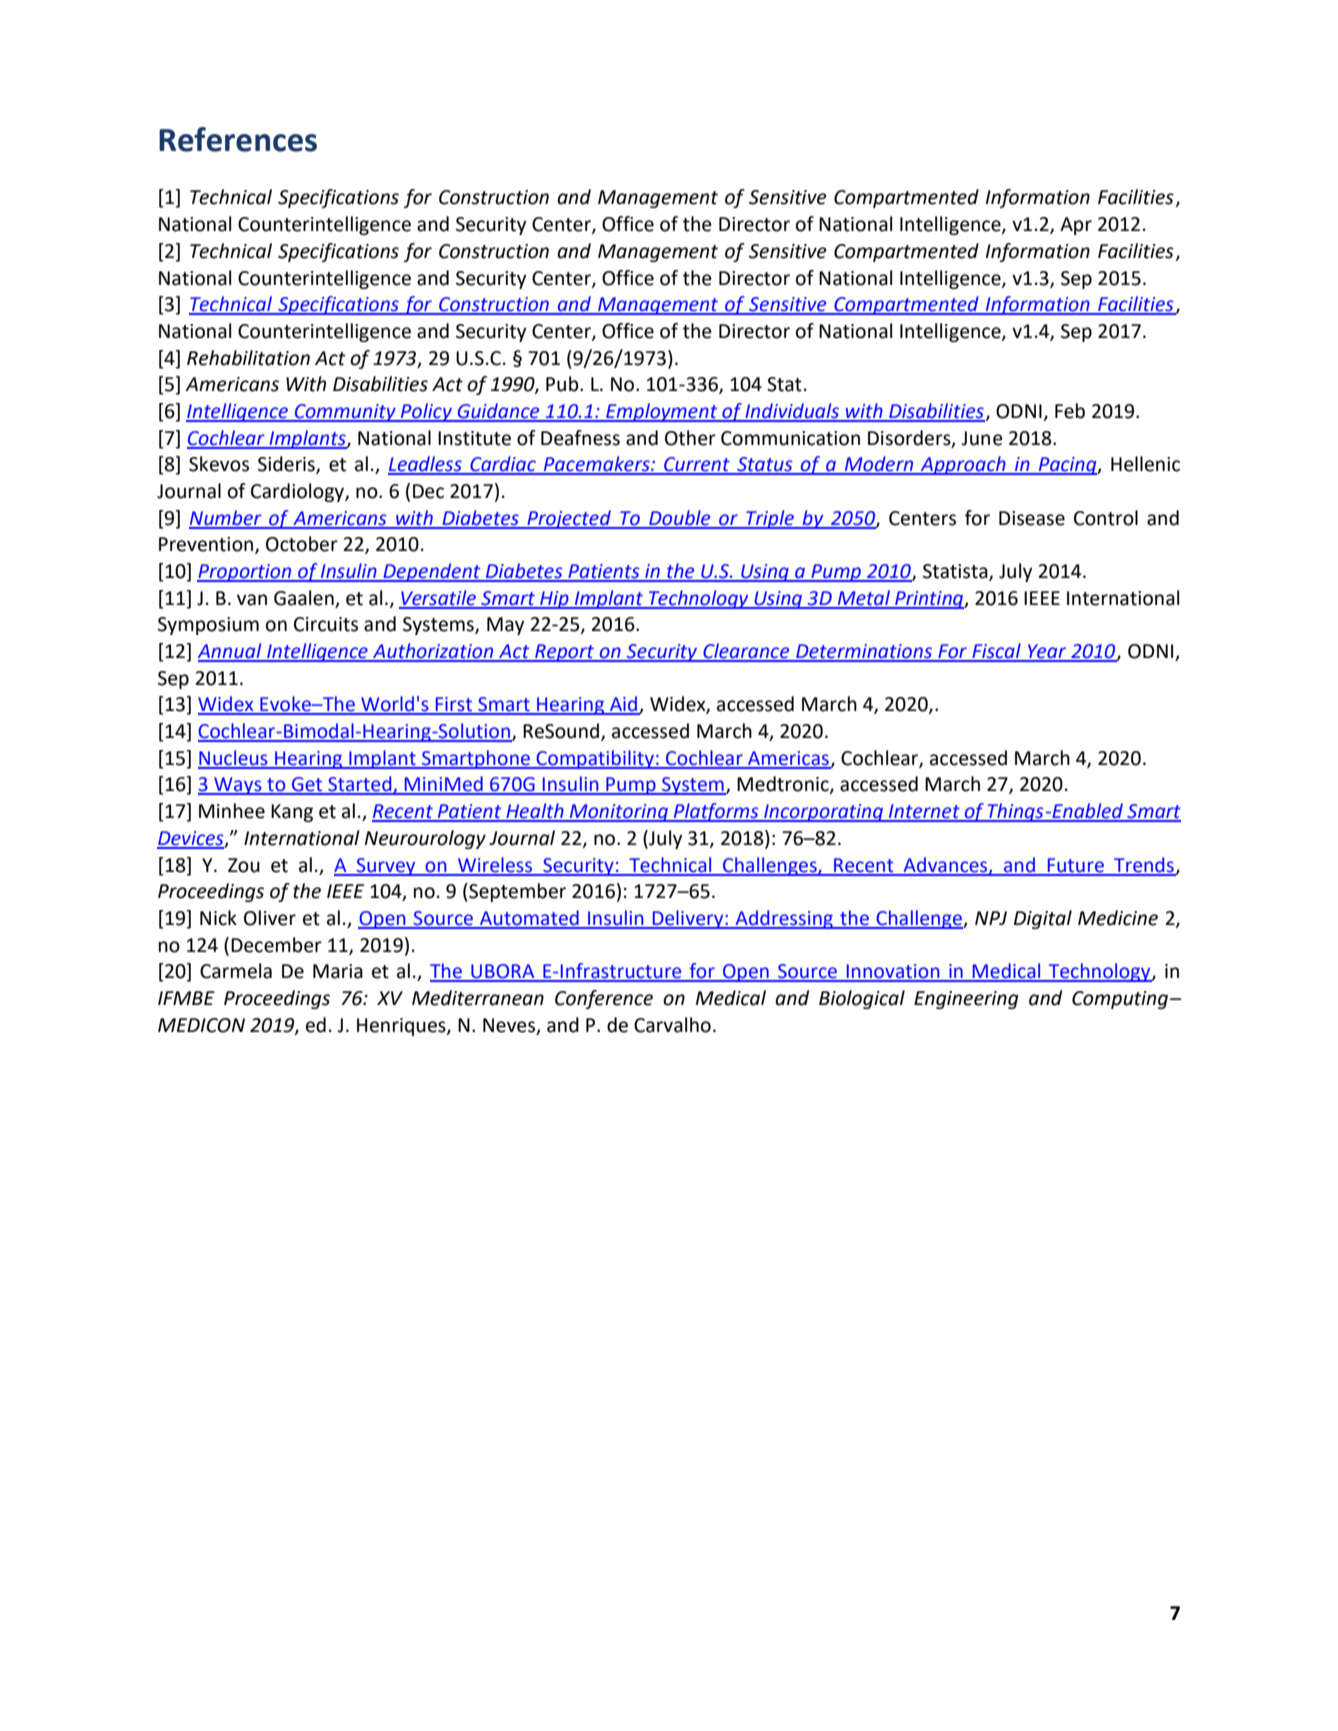 This page has height=1731, width=1338. Describe the element at coordinates (245, 573) in the page. I see `Proportion` at that location.
